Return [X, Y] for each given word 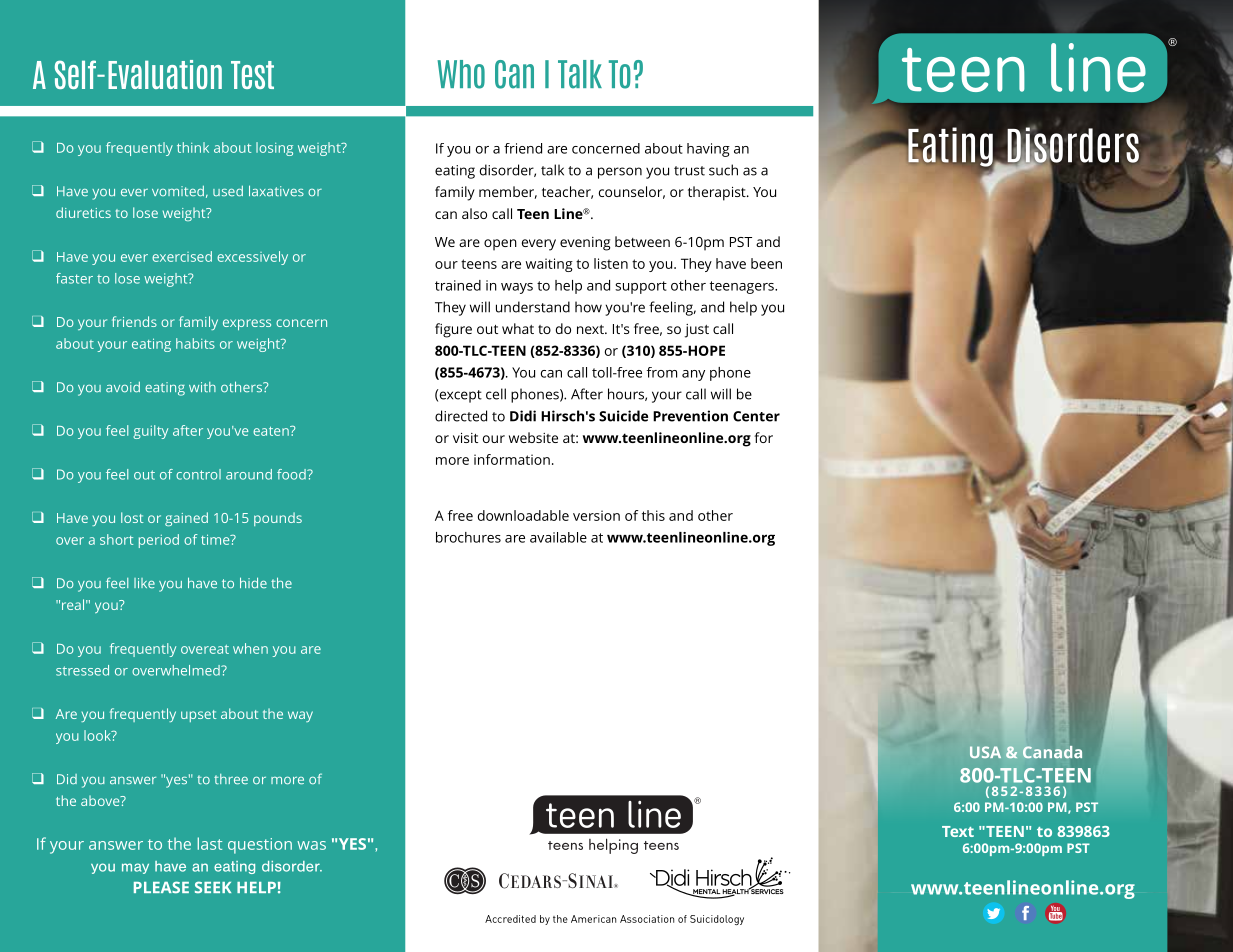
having [708, 150]
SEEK [213, 887]
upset [198, 716]
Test [252, 75]
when [250, 648]
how [588, 307]
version [596, 515]
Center [756, 416]
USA [985, 752]
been [766, 263]
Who [461, 74]
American [593, 919]
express [247, 324]
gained [186, 519]
